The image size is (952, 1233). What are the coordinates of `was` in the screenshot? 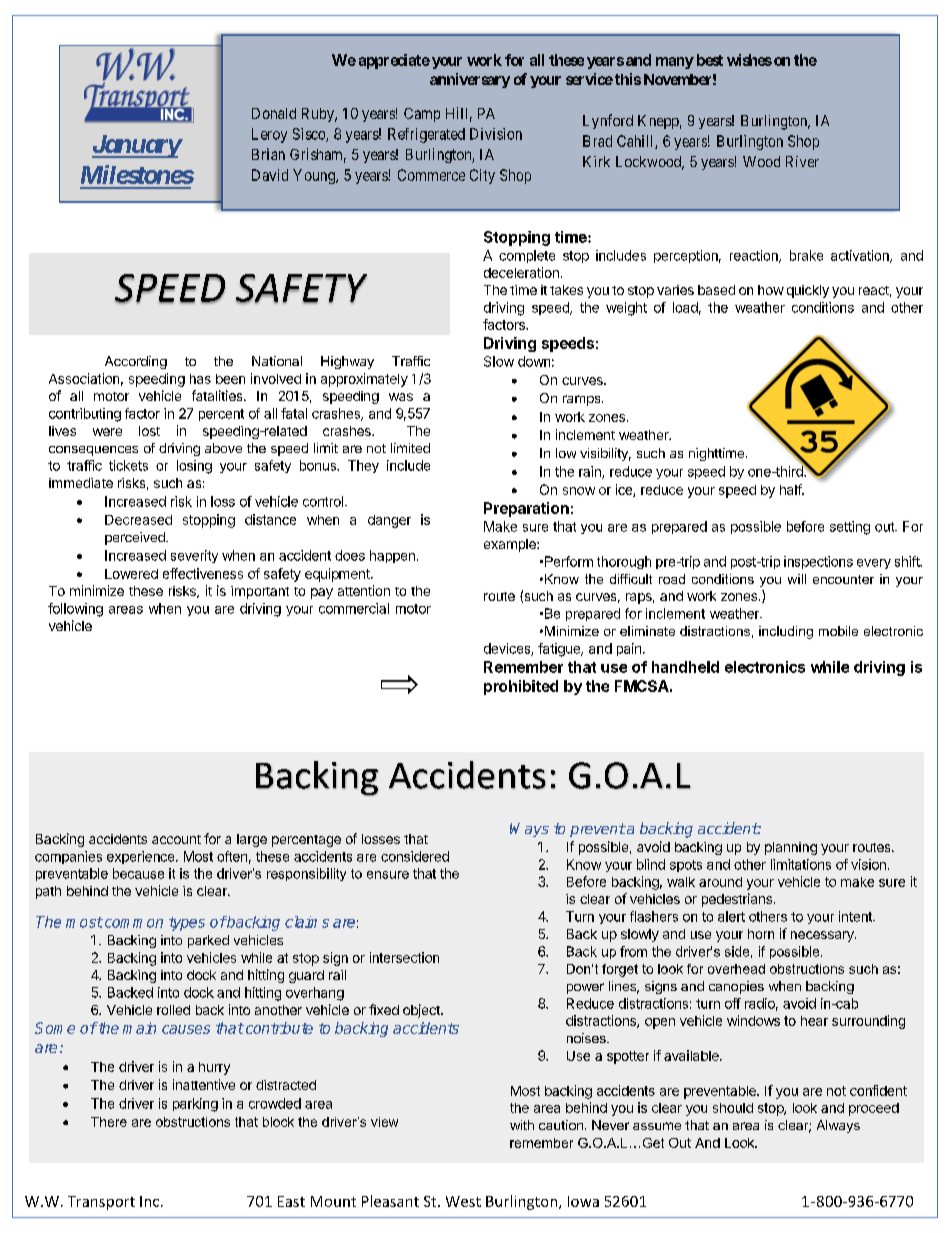 It's located at (401, 397).
